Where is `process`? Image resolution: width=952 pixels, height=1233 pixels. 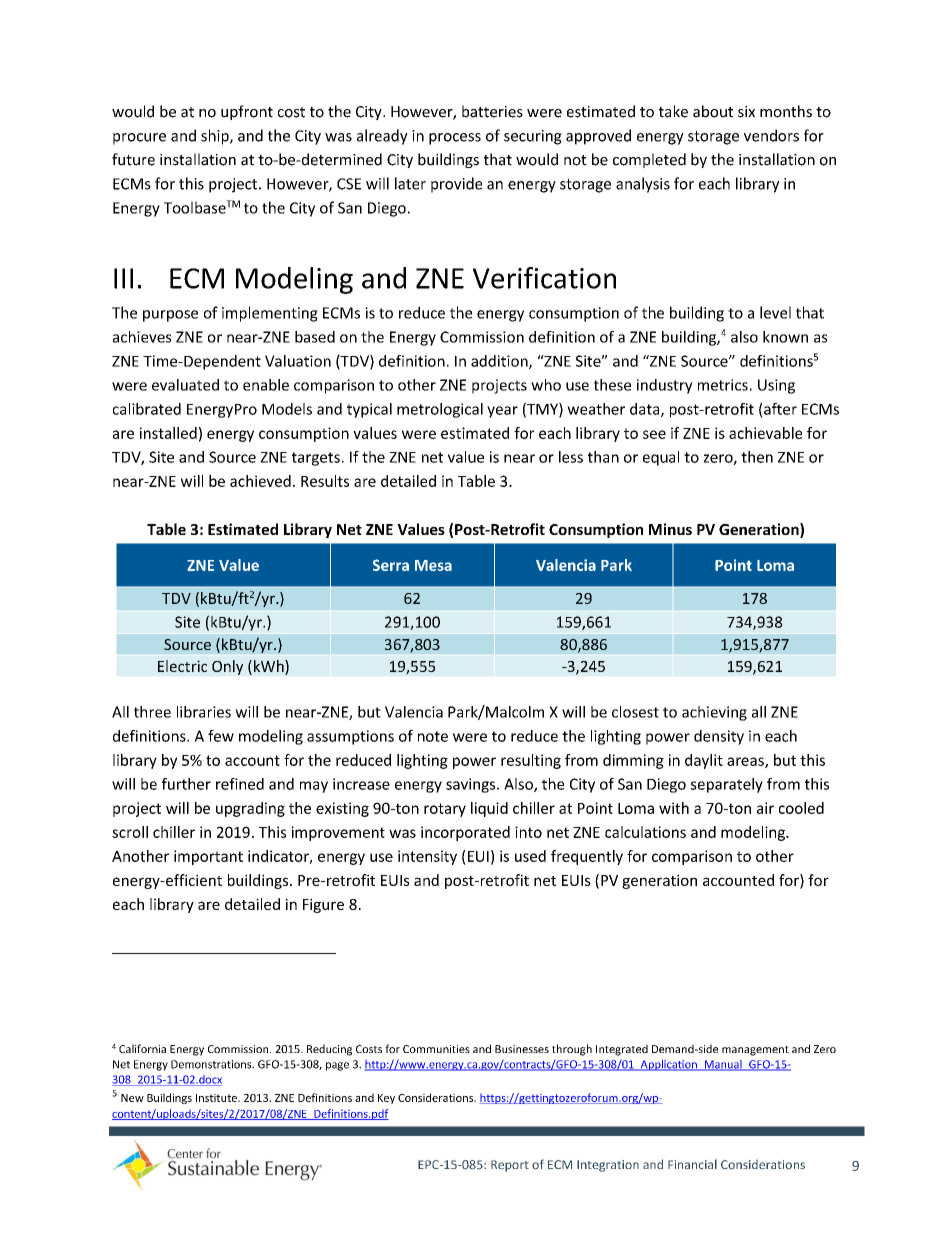
process is located at coordinates (455, 139).
